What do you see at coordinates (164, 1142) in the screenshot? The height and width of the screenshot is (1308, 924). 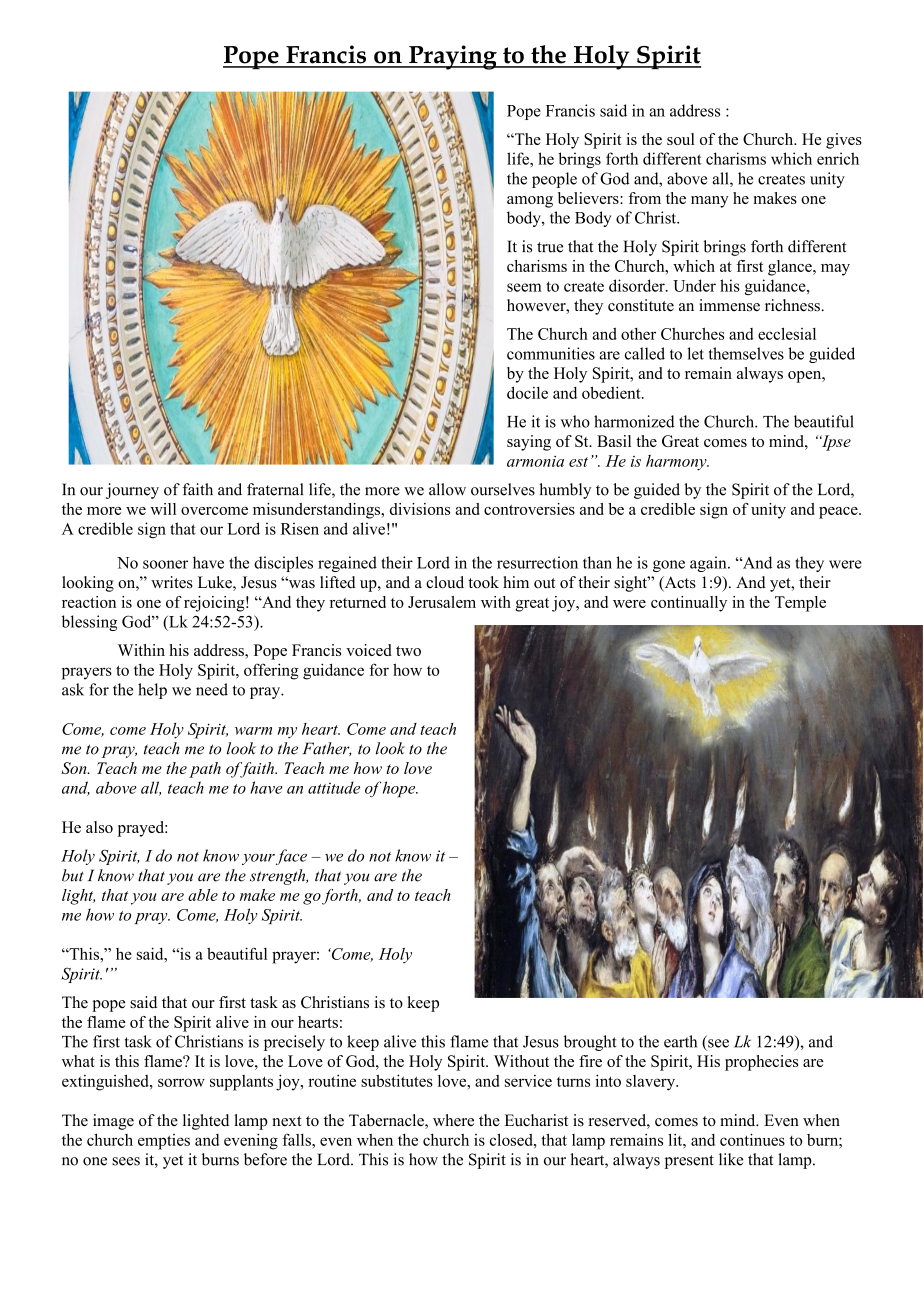 I see `empties` at bounding box center [164, 1142].
